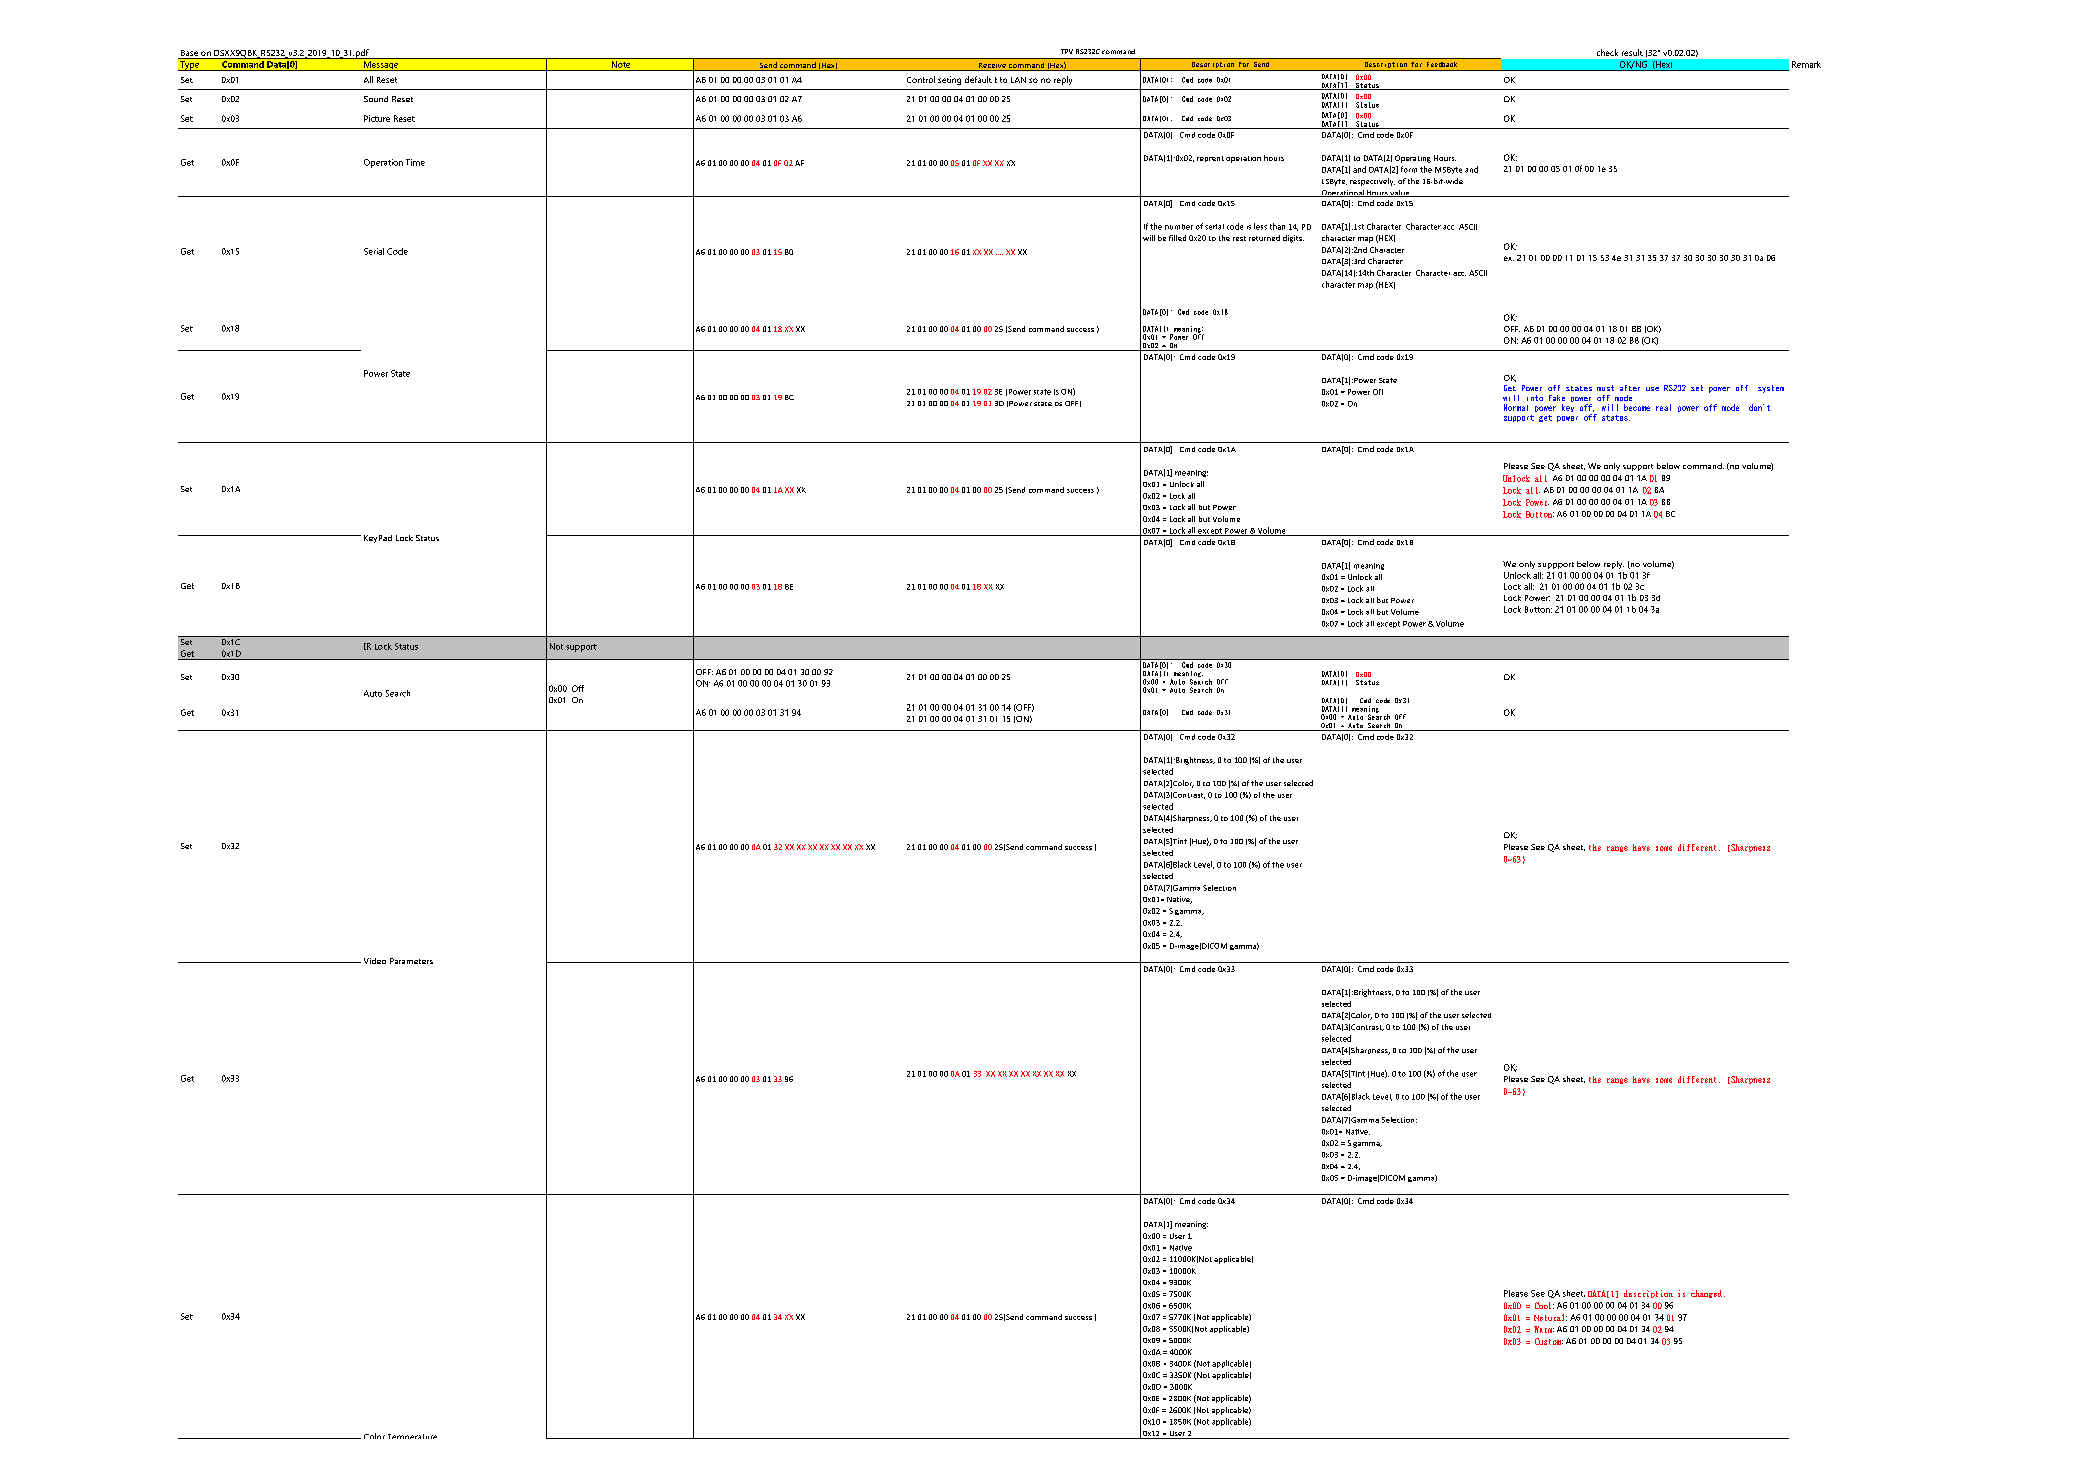 The height and width of the screenshot is (1476, 2087). I want to click on Video, so click(375, 961).
